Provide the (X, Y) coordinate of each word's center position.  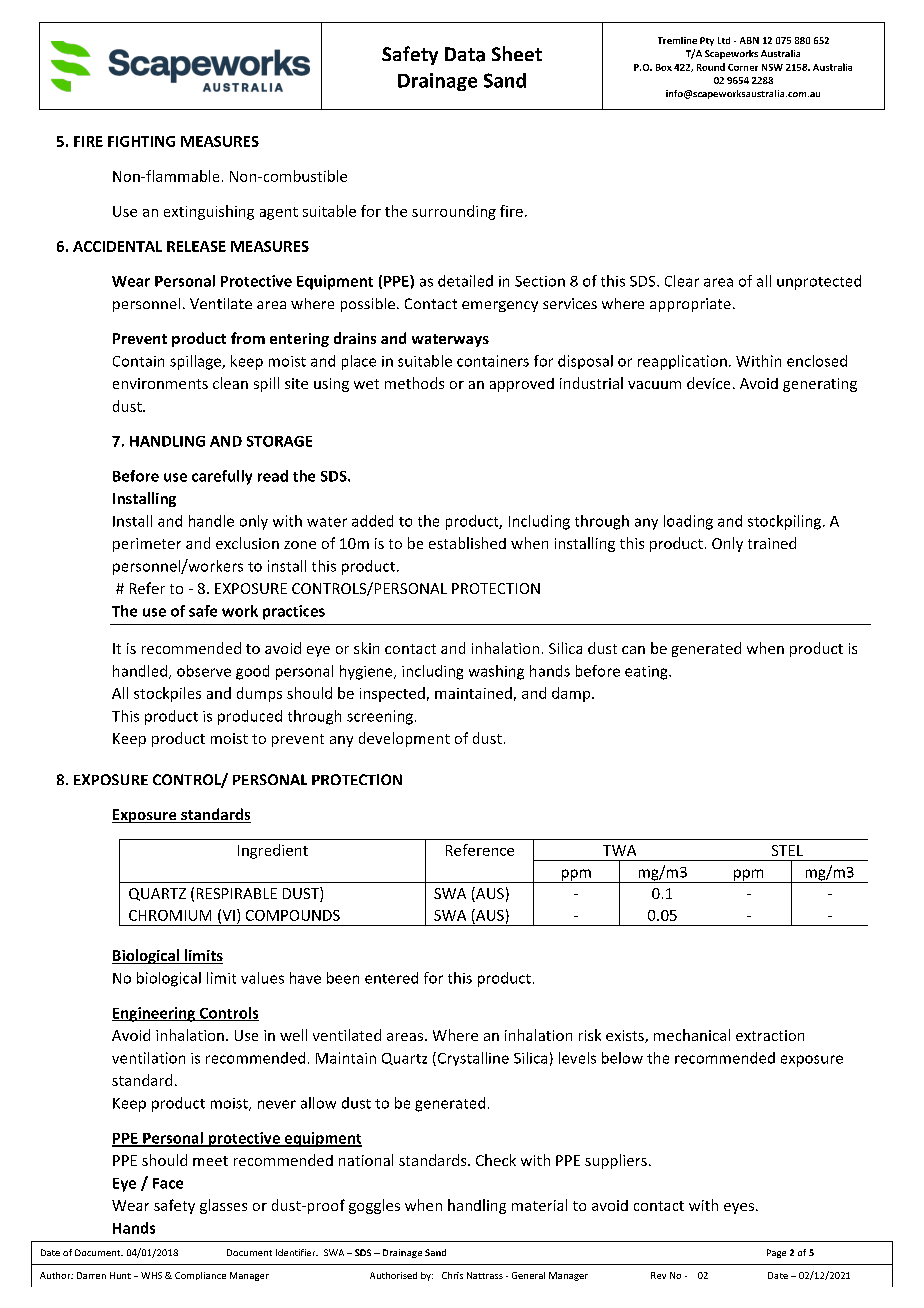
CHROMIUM (170, 915)
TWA (619, 850)
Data (465, 54)
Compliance (200, 1276)
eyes (739, 1208)
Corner (743, 67)
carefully (222, 477)
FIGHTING (141, 141)
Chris (452, 1275)
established (467, 543)
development (404, 739)
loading (688, 522)
